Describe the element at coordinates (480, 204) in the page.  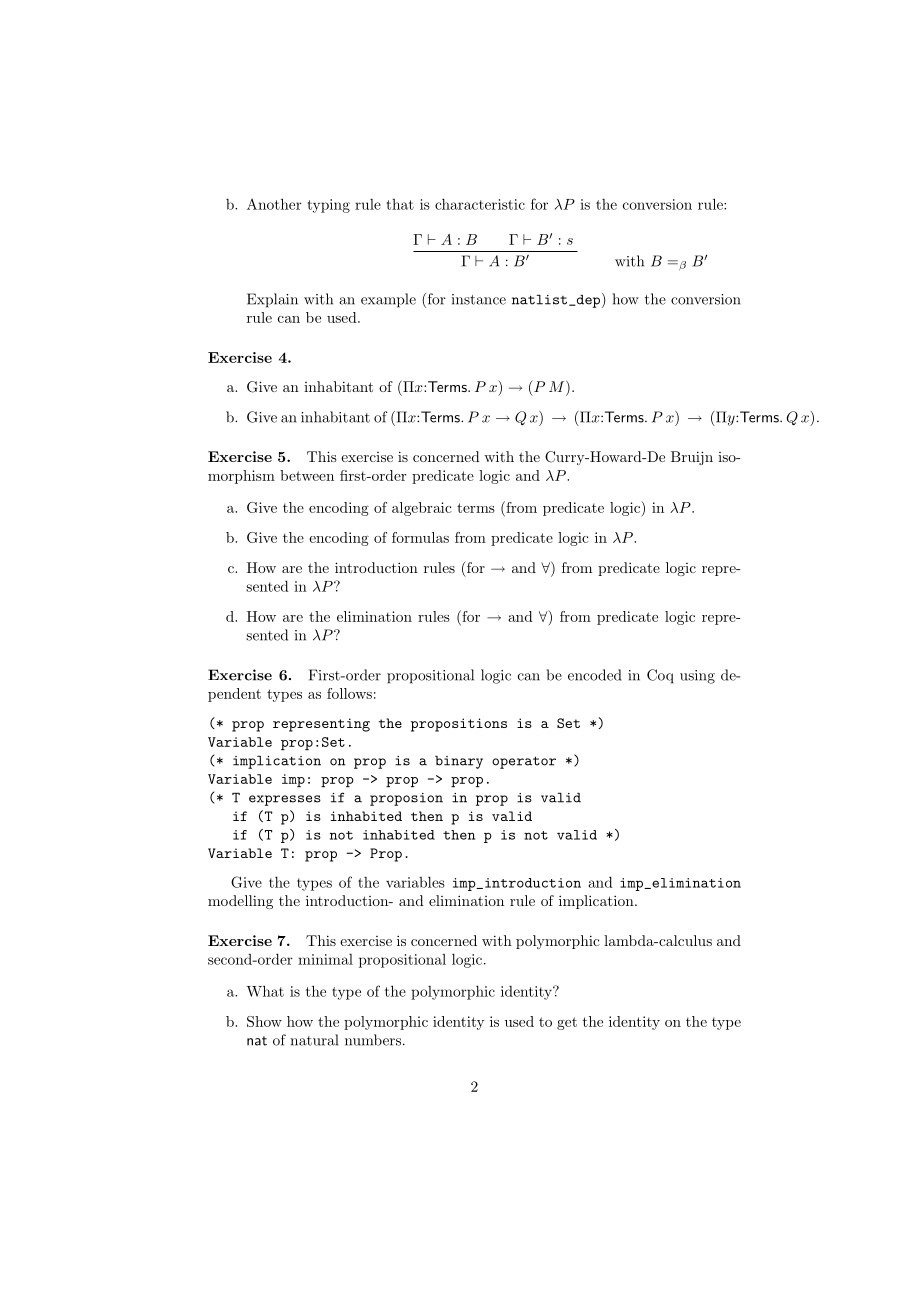
I see `characteristic` at that location.
